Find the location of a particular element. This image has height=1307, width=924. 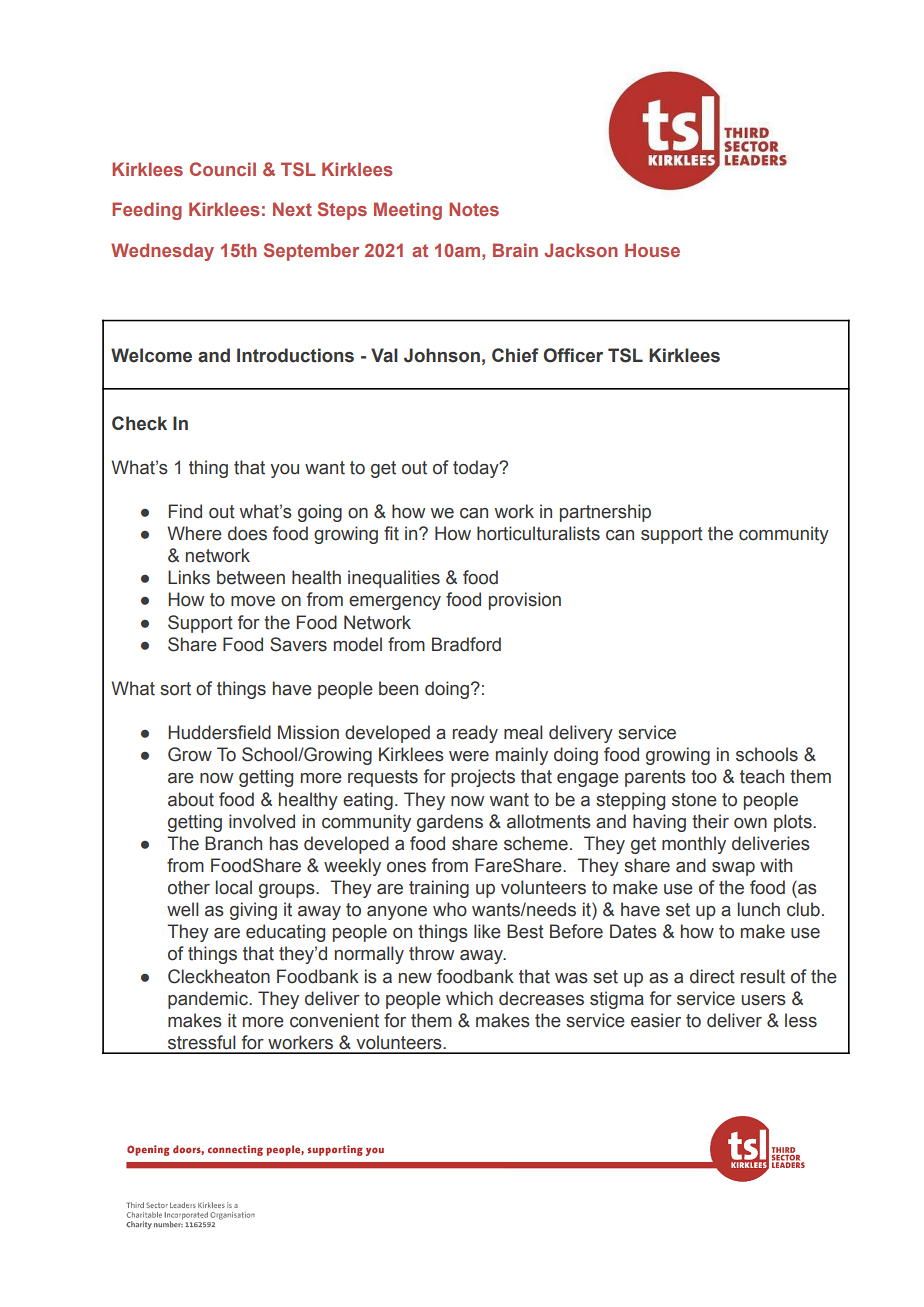

direct is located at coordinates (712, 976).
